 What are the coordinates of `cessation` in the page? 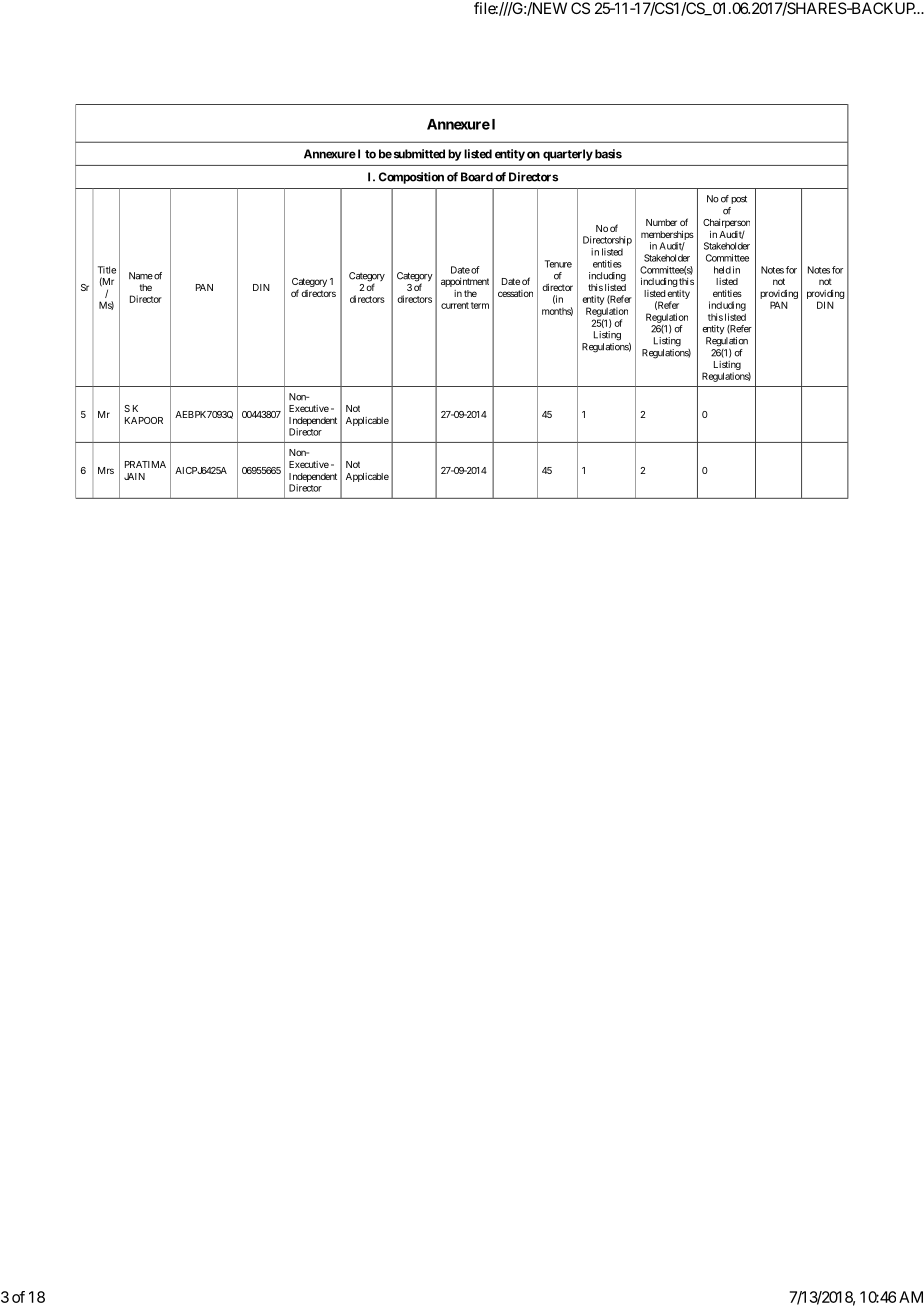 It's located at (515, 293).
